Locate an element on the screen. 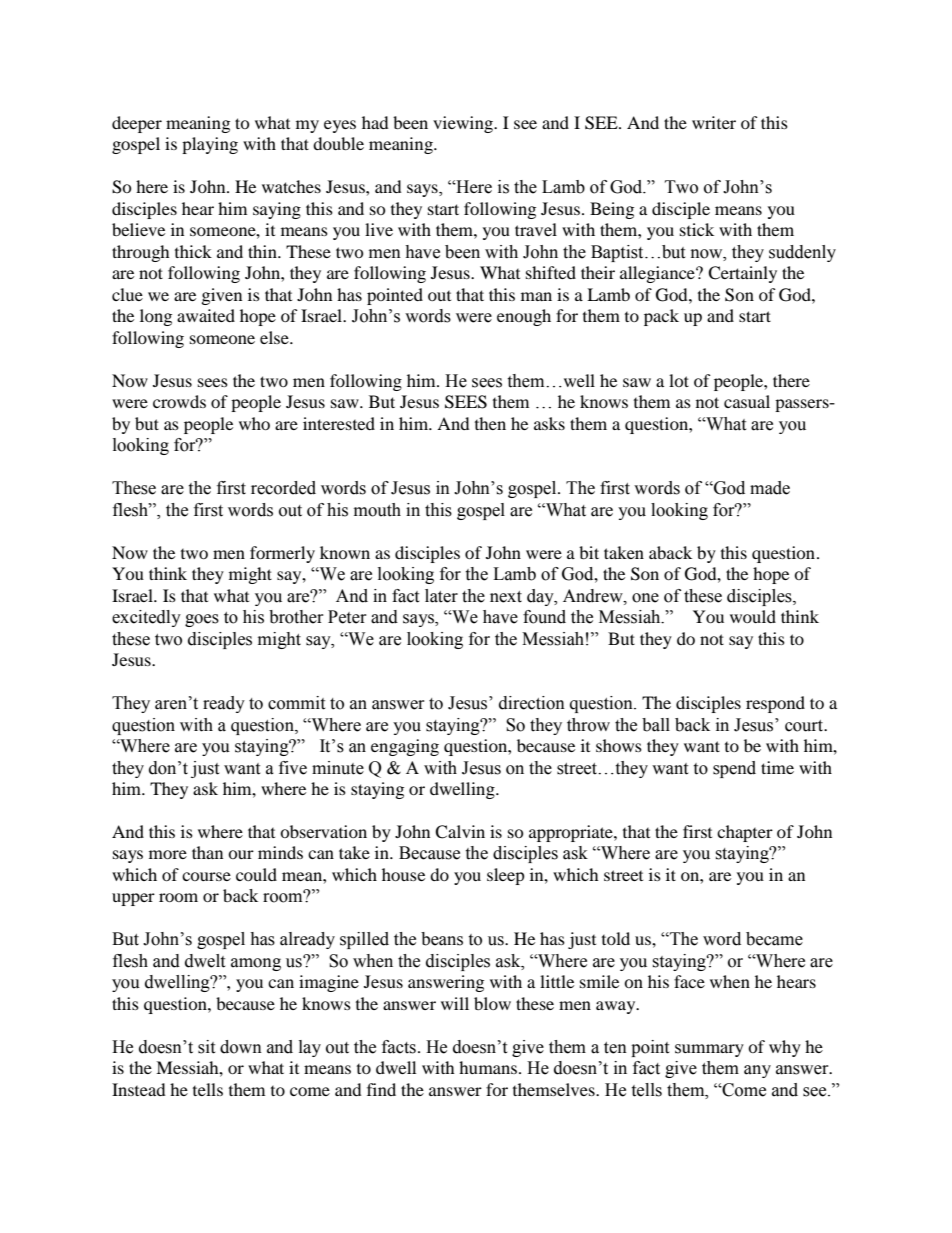 This screenshot has width=952, height=1233. humans is located at coordinates (488, 1067).
